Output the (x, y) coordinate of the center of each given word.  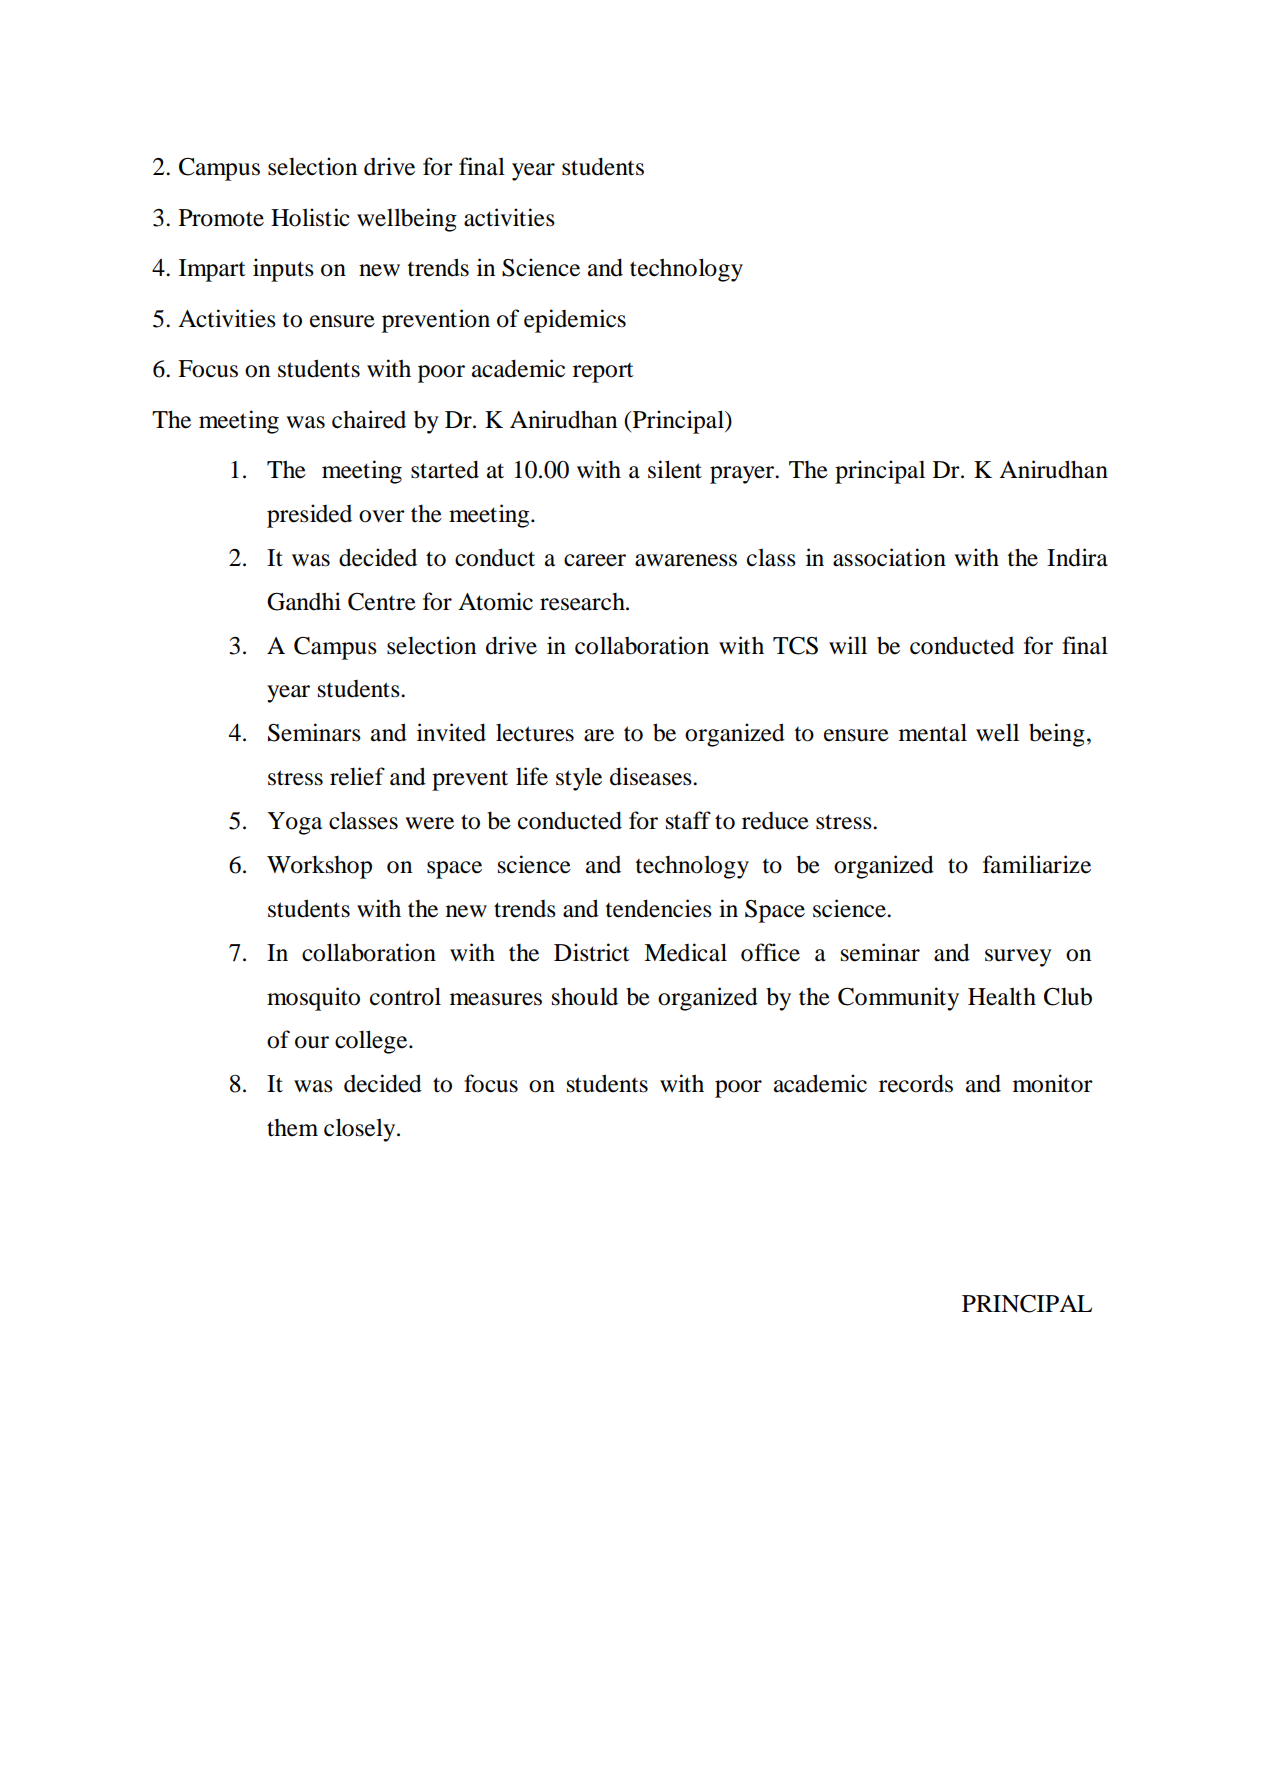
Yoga (294, 823)
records (916, 1083)
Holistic (310, 217)
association (889, 557)
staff (688, 820)
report (603, 373)
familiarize (1037, 864)
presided (309, 516)
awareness (686, 560)
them (292, 1128)
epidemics (575, 321)
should (585, 996)
